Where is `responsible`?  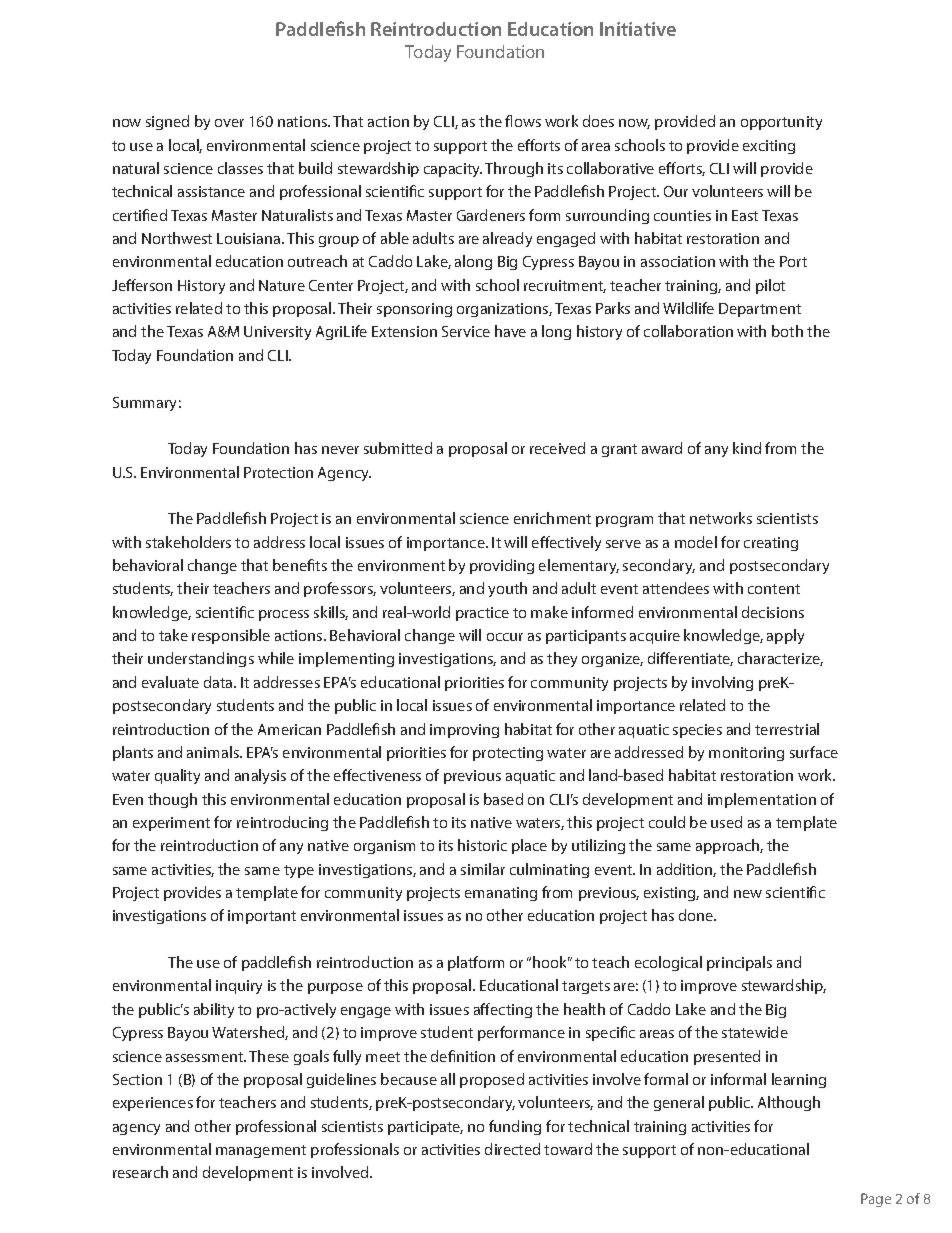
responsible is located at coordinates (231, 636).
